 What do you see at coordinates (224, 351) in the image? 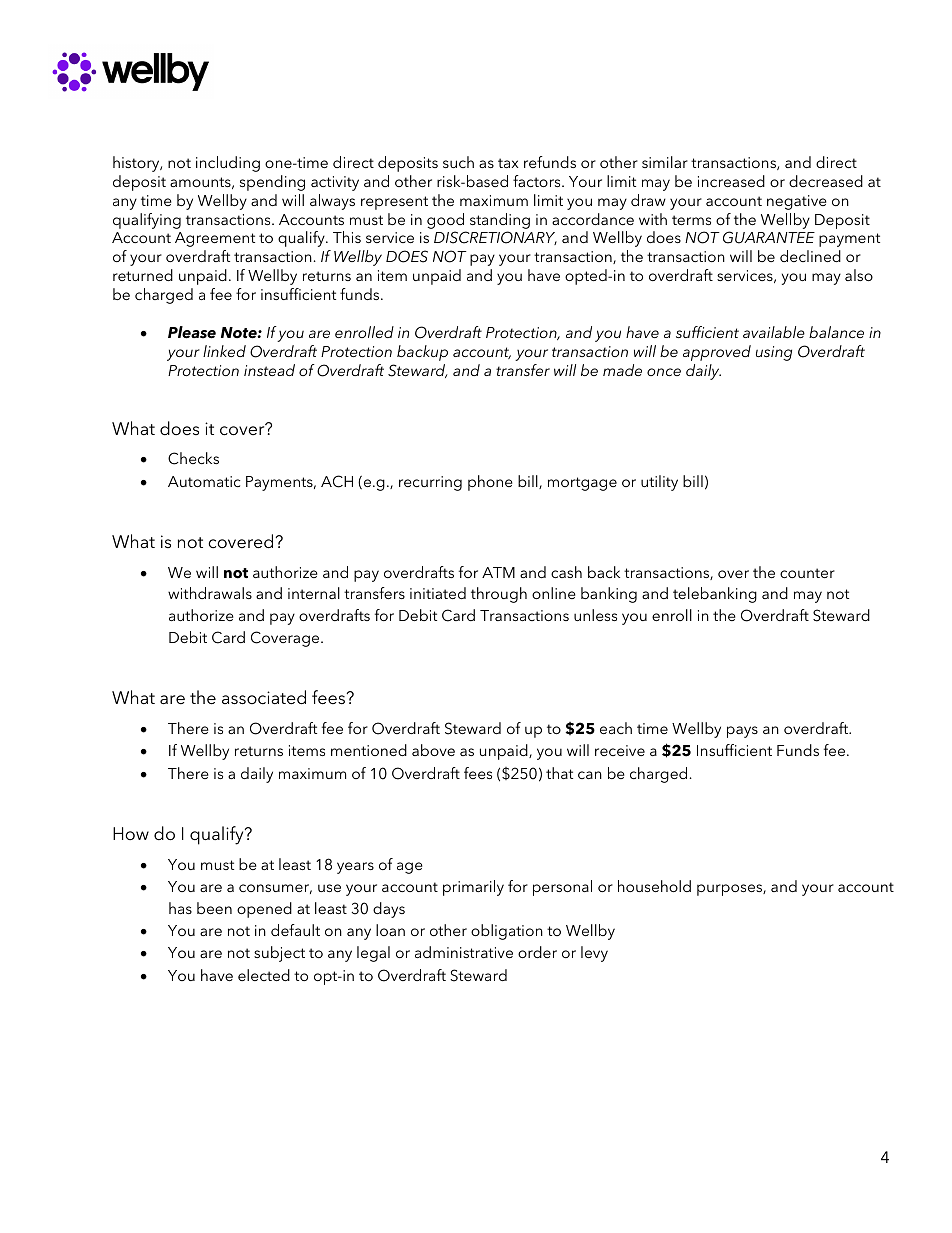
I see `linked` at bounding box center [224, 351].
